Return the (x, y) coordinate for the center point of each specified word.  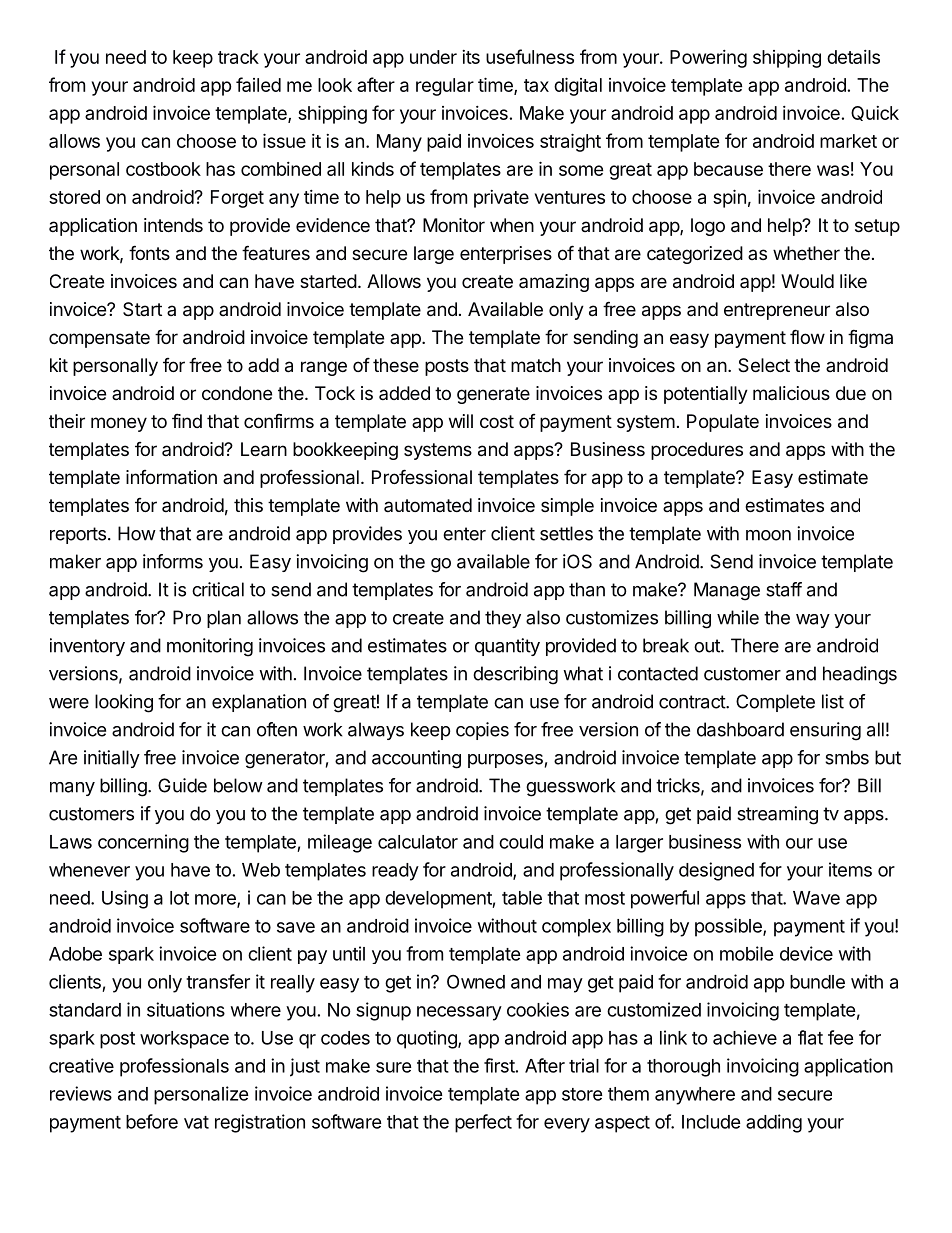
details (853, 57)
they (503, 619)
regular (445, 87)
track (238, 57)
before (152, 1121)
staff (784, 589)
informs (173, 561)
